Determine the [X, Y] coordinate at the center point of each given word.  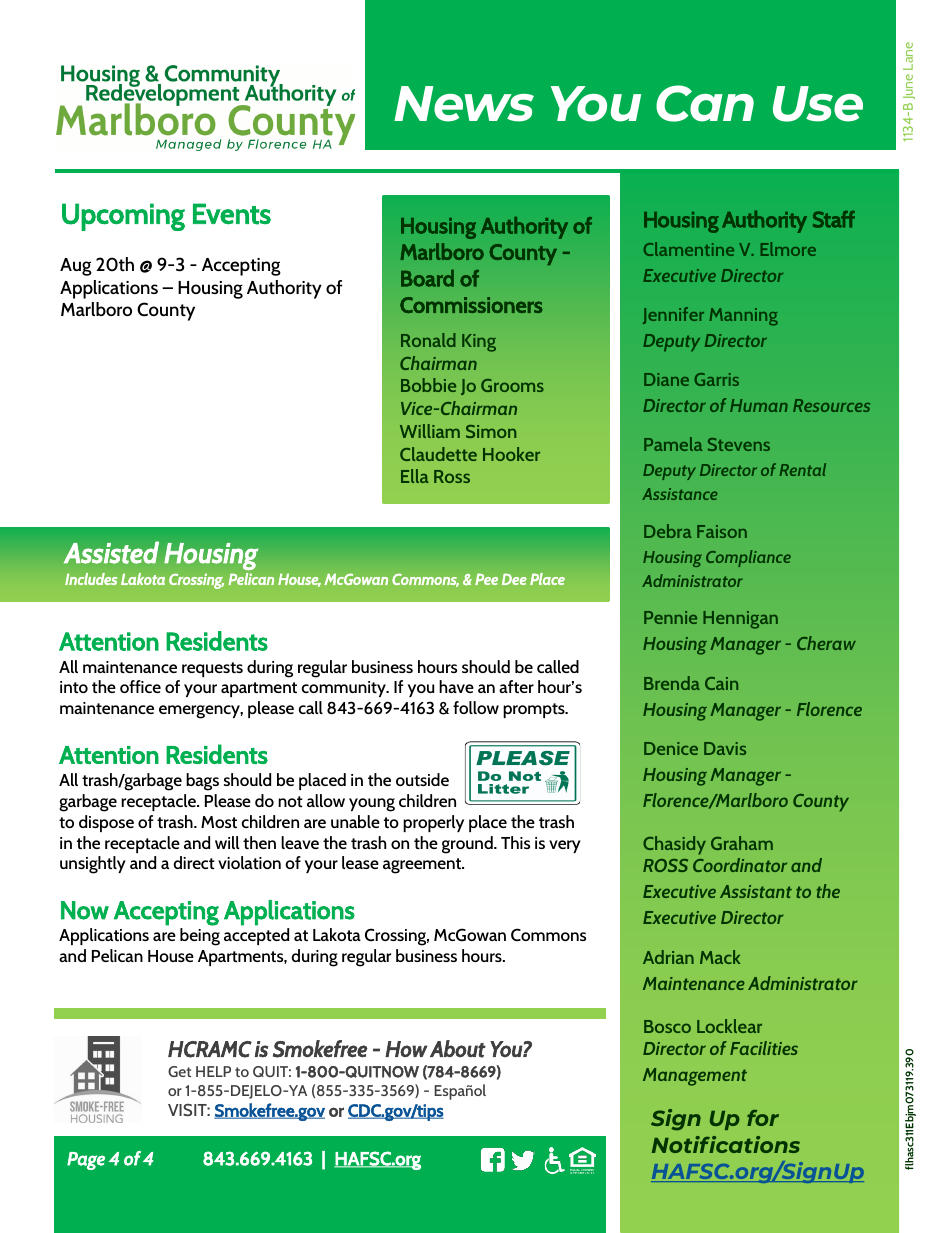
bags [202, 782]
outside [422, 779]
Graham [742, 843]
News [464, 104]
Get [179, 1071]
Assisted [111, 552]
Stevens [739, 444]
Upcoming [123, 217]
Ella [414, 476]
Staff [834, 219]
